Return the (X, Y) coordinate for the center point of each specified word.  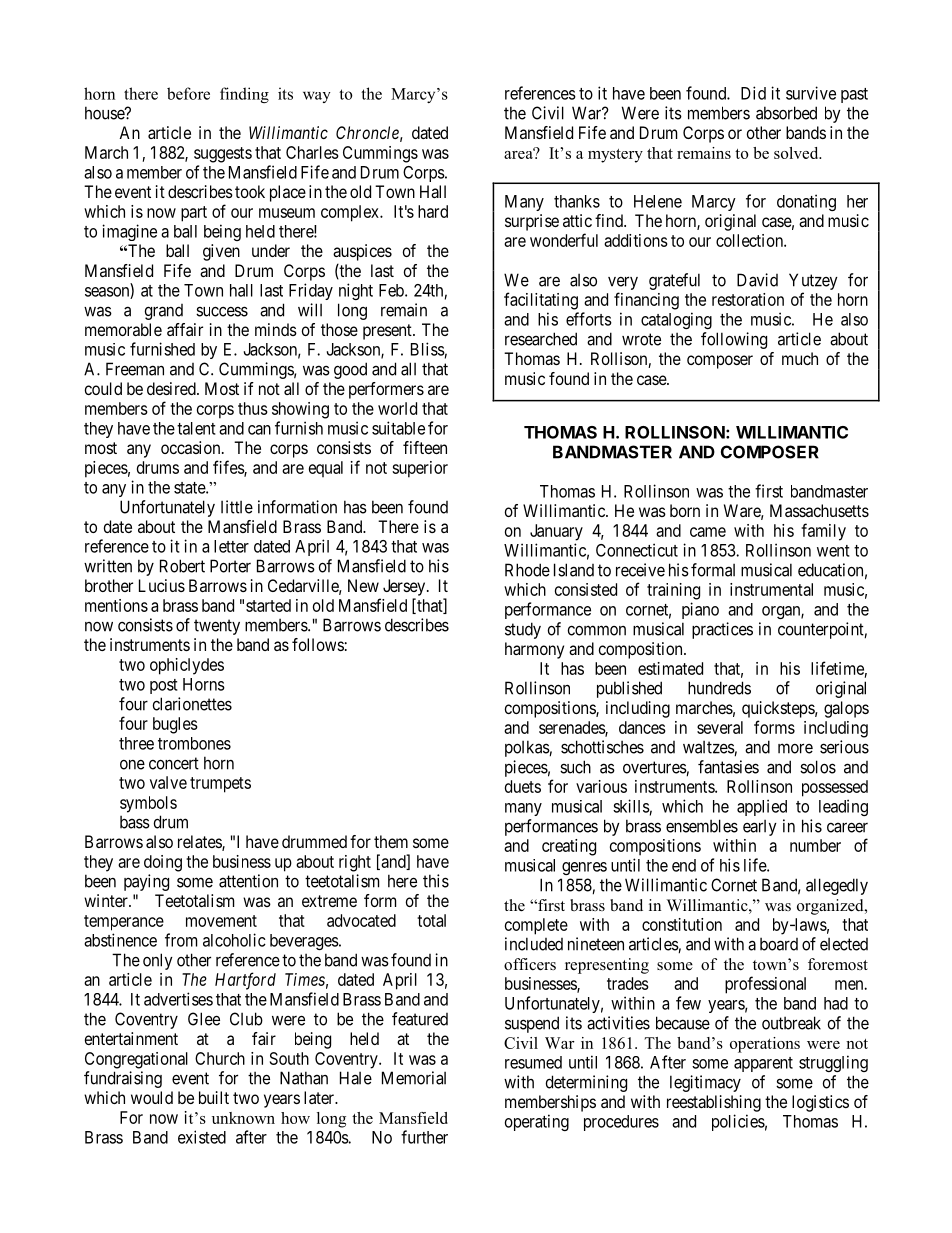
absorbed (786, 113)
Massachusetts (819, 510)
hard (433, 211)
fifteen (425, 447)
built (214, 1097)
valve (168, 782)
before (188, 93)
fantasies (728, 767)
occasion (192, 447)
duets (523, 786)
